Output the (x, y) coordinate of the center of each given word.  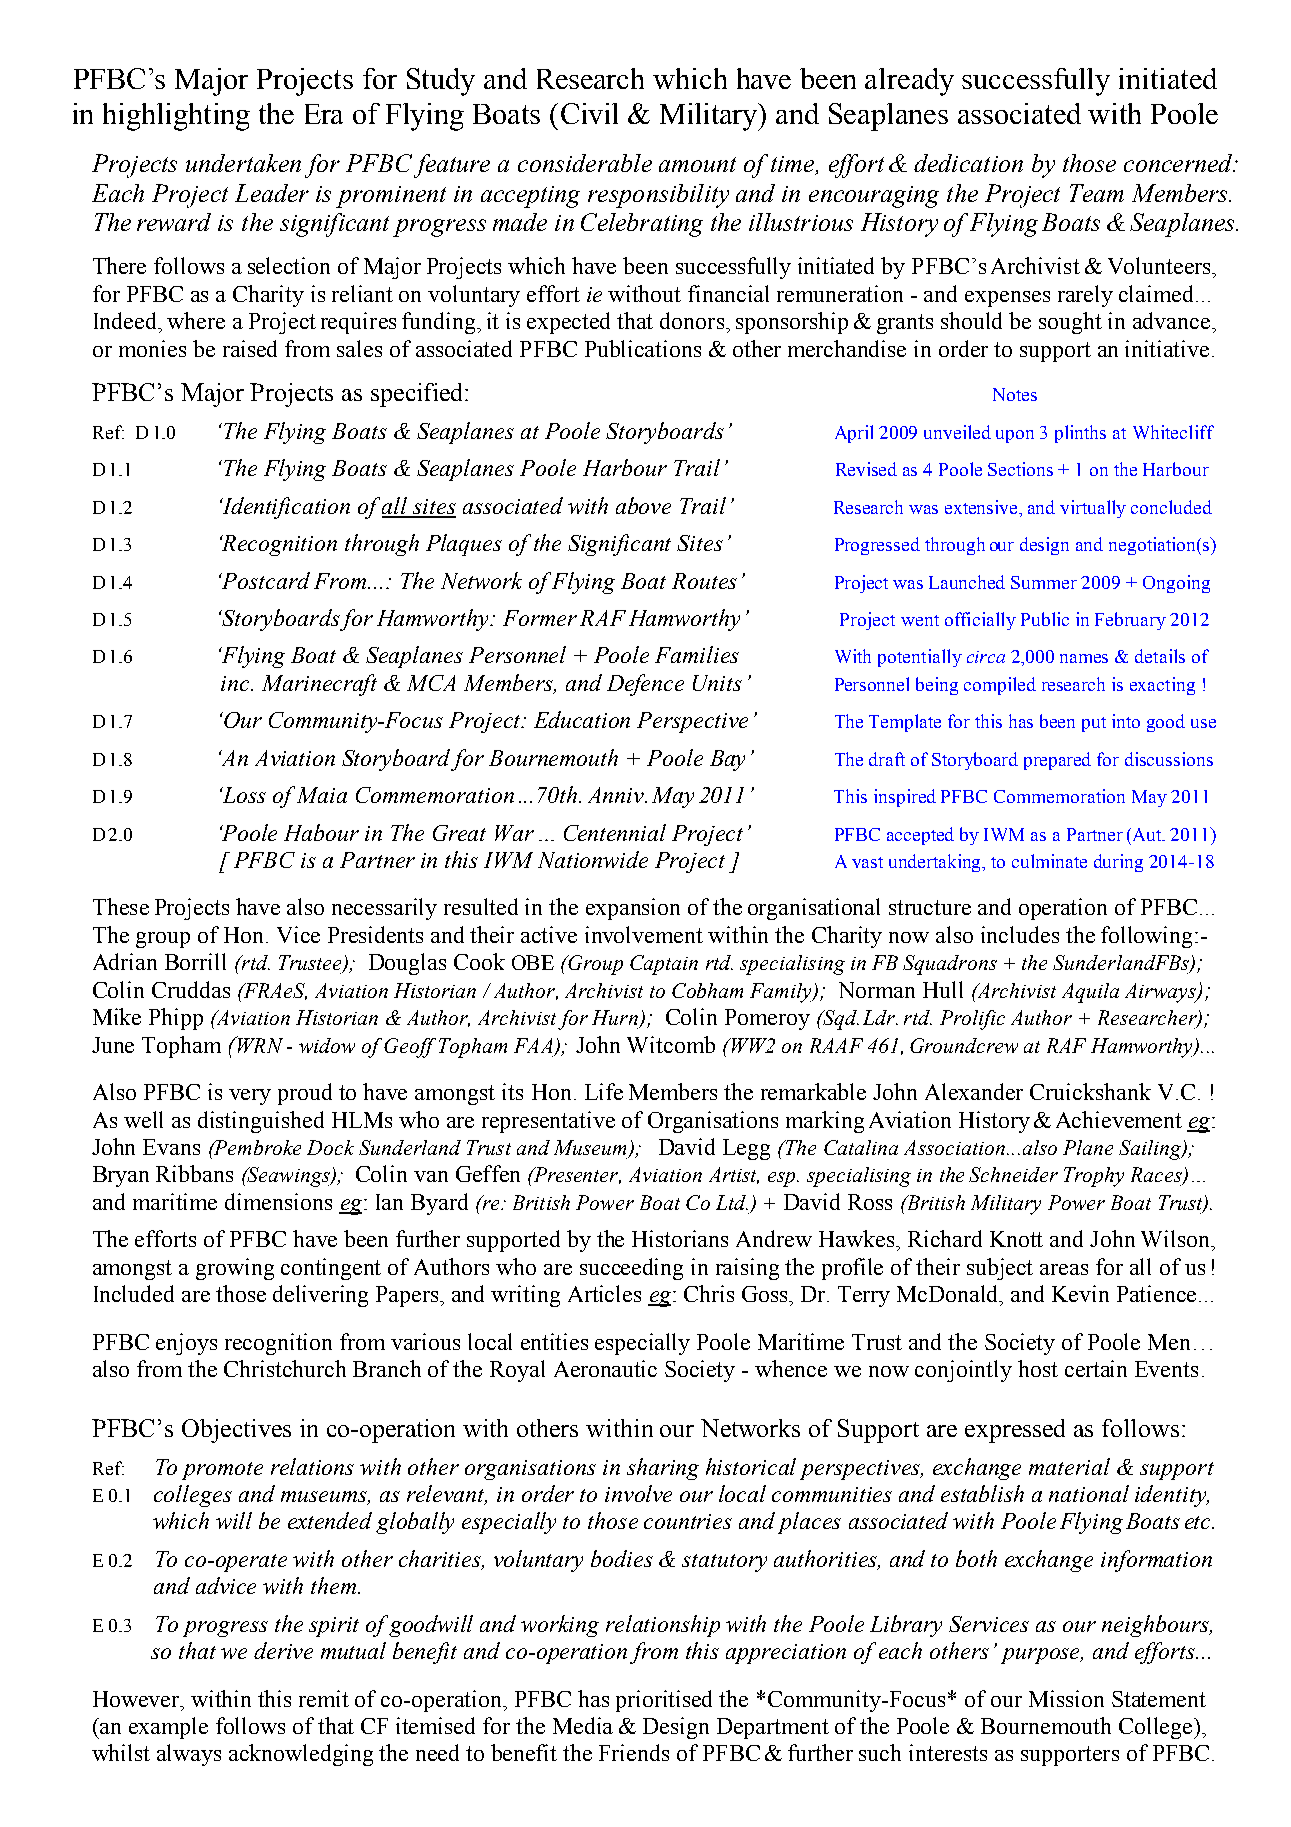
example (168, 1728)
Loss (243, 795)
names (1084, 658)
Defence (645, 685)
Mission (1066, 1698)
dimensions (278, 1201)
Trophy (1094, 1177)
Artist (734, 1175)
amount (697, 164)
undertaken (243, 163)
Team (1097, 193)
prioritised (664, 1701)
